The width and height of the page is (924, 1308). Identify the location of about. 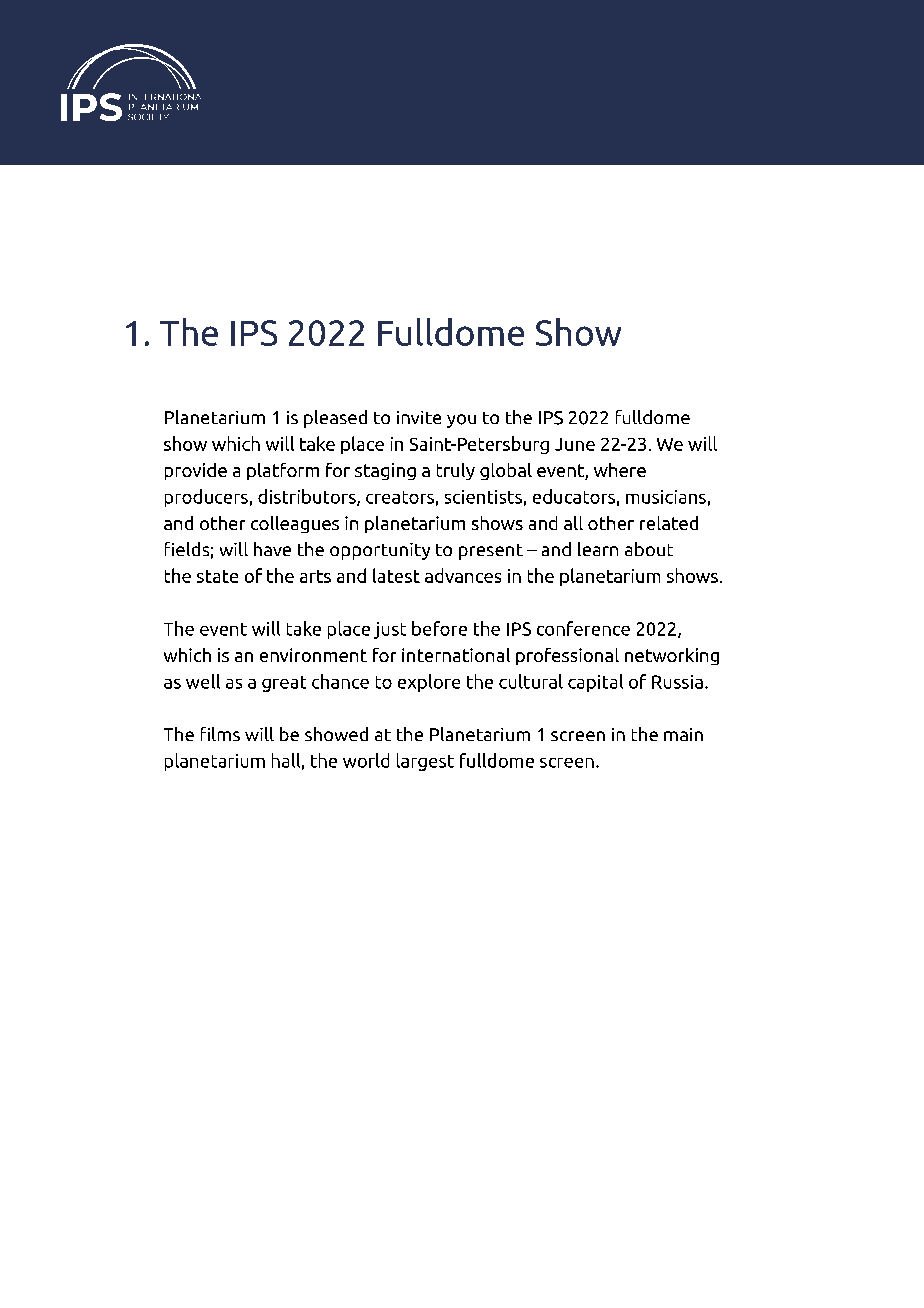
(649, 549).
